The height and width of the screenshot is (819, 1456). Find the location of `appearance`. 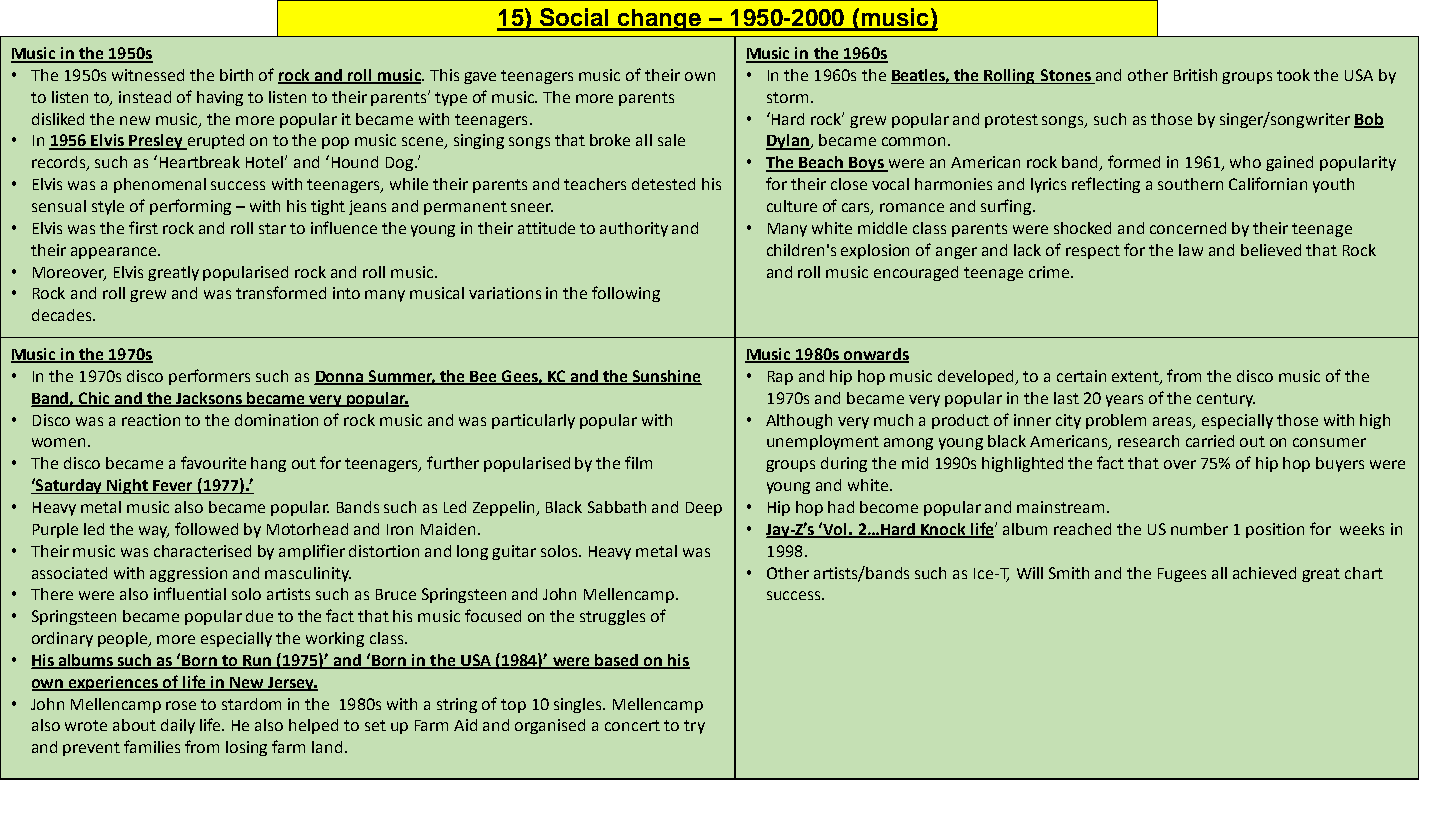

appearance is located at coordinates (115, 253).
